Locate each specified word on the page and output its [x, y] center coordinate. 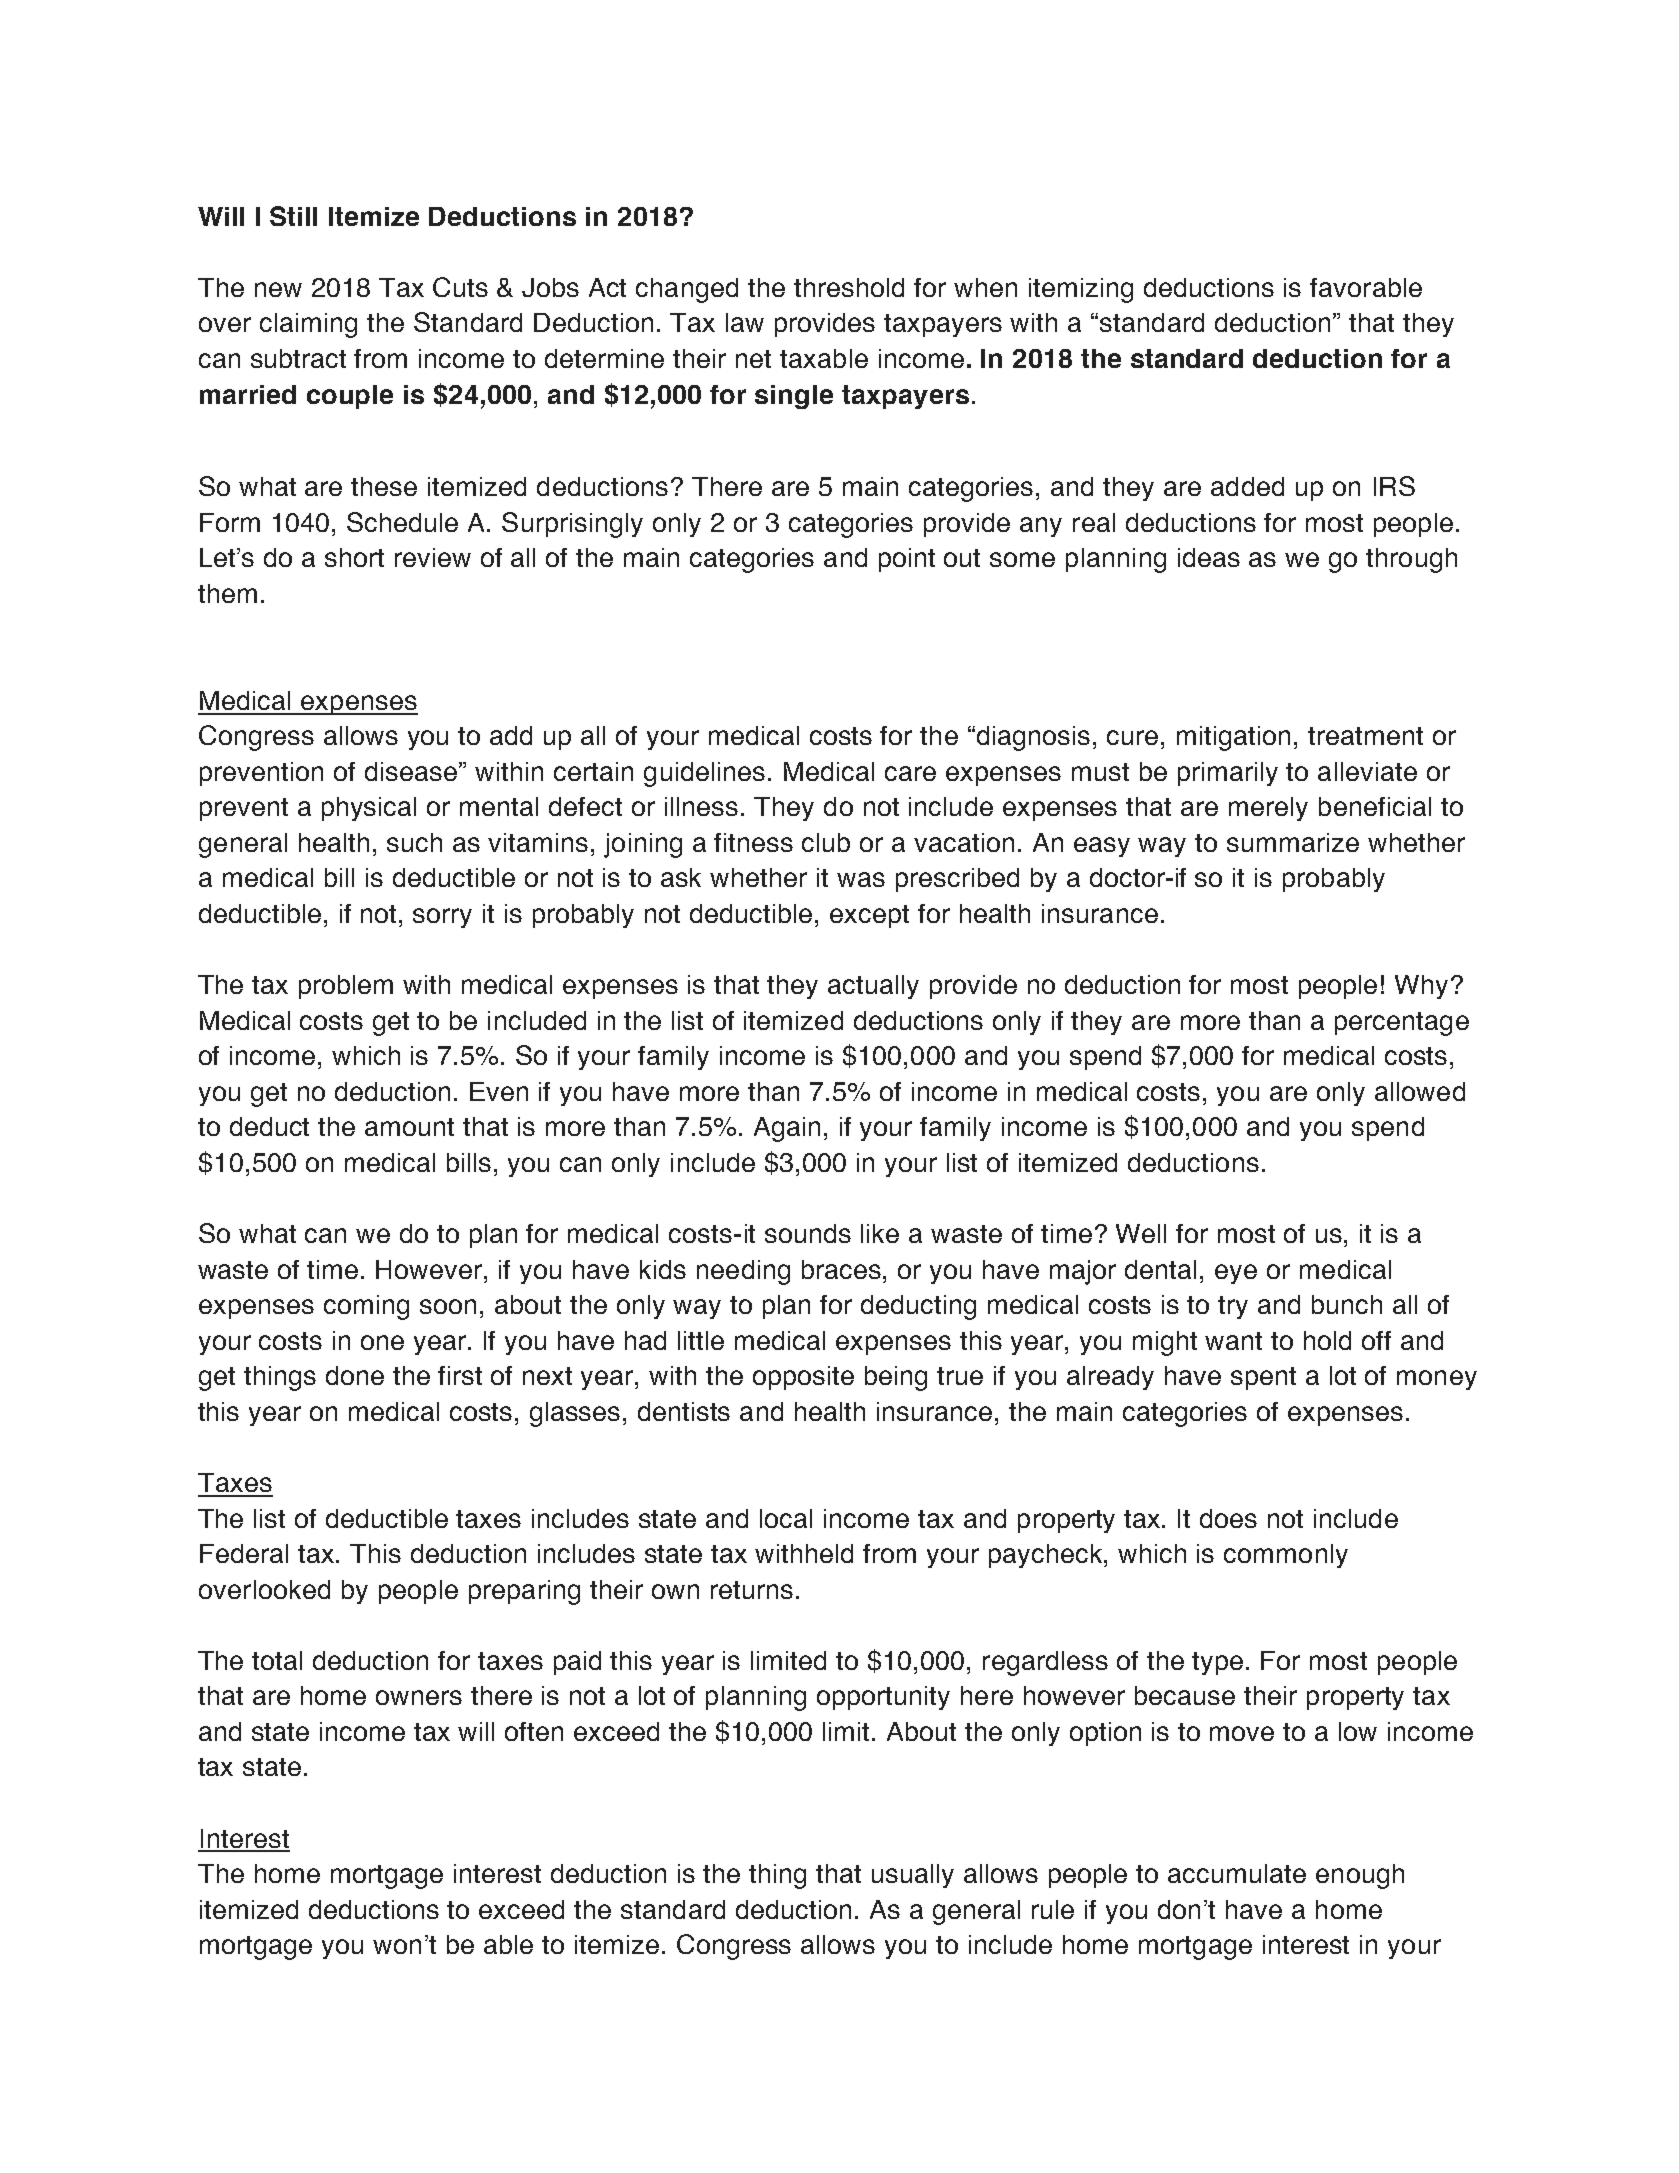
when [985, 287]
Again [787, 1129]
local [786, 1518]
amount [409, 1127]
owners [419, 1697]
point [907, 560]
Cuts [460, 287]
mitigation [1233, 738]
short [354, 557]
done [355, 1375]
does [1228, 1518]
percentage [1402, 1024]
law [745, 322]
